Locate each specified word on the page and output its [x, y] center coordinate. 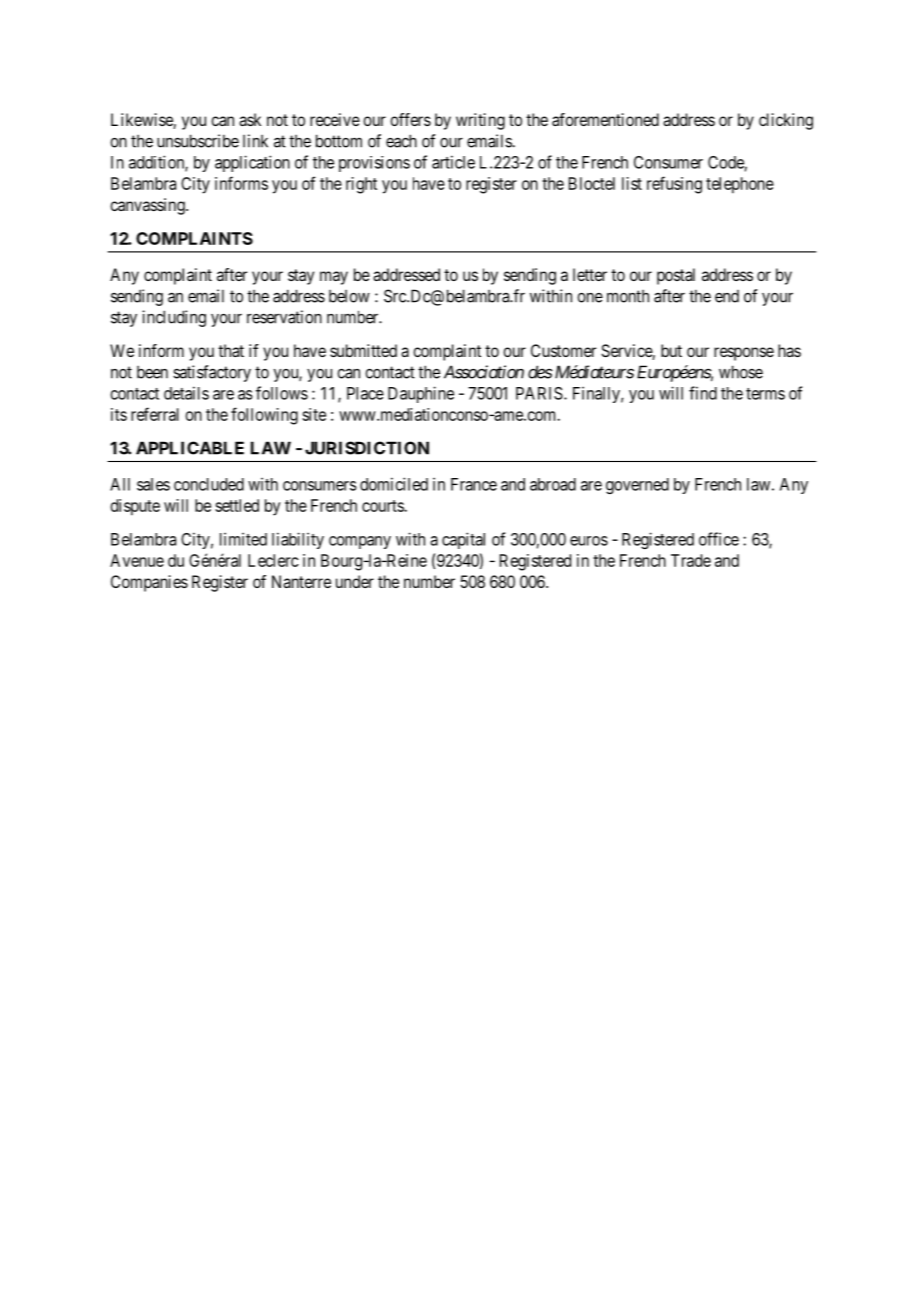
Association [484, 372]
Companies [149, 583]
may [334, 278]
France [474, 484]
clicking [786, 121]
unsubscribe [198, 141]
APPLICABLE [190, 448]
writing [480, 121]
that [231, 350]
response [744, 354]
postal [676, 276]
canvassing [148, 206]
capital [463, 540]
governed [637, 486]
